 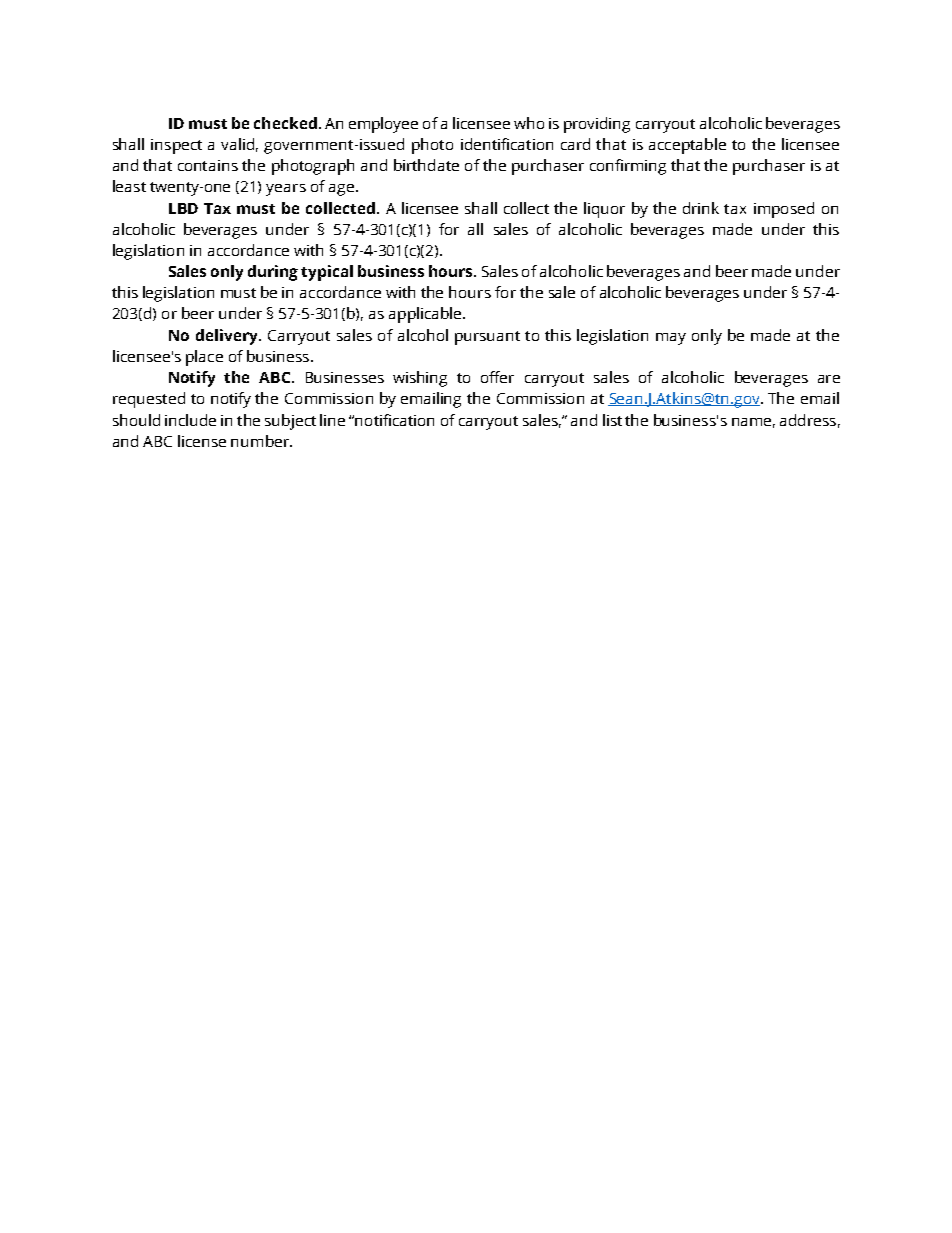 What do you see at coordinates (190, 420) in the screenshot?
I see `include` at bounding box center [190, 420].
